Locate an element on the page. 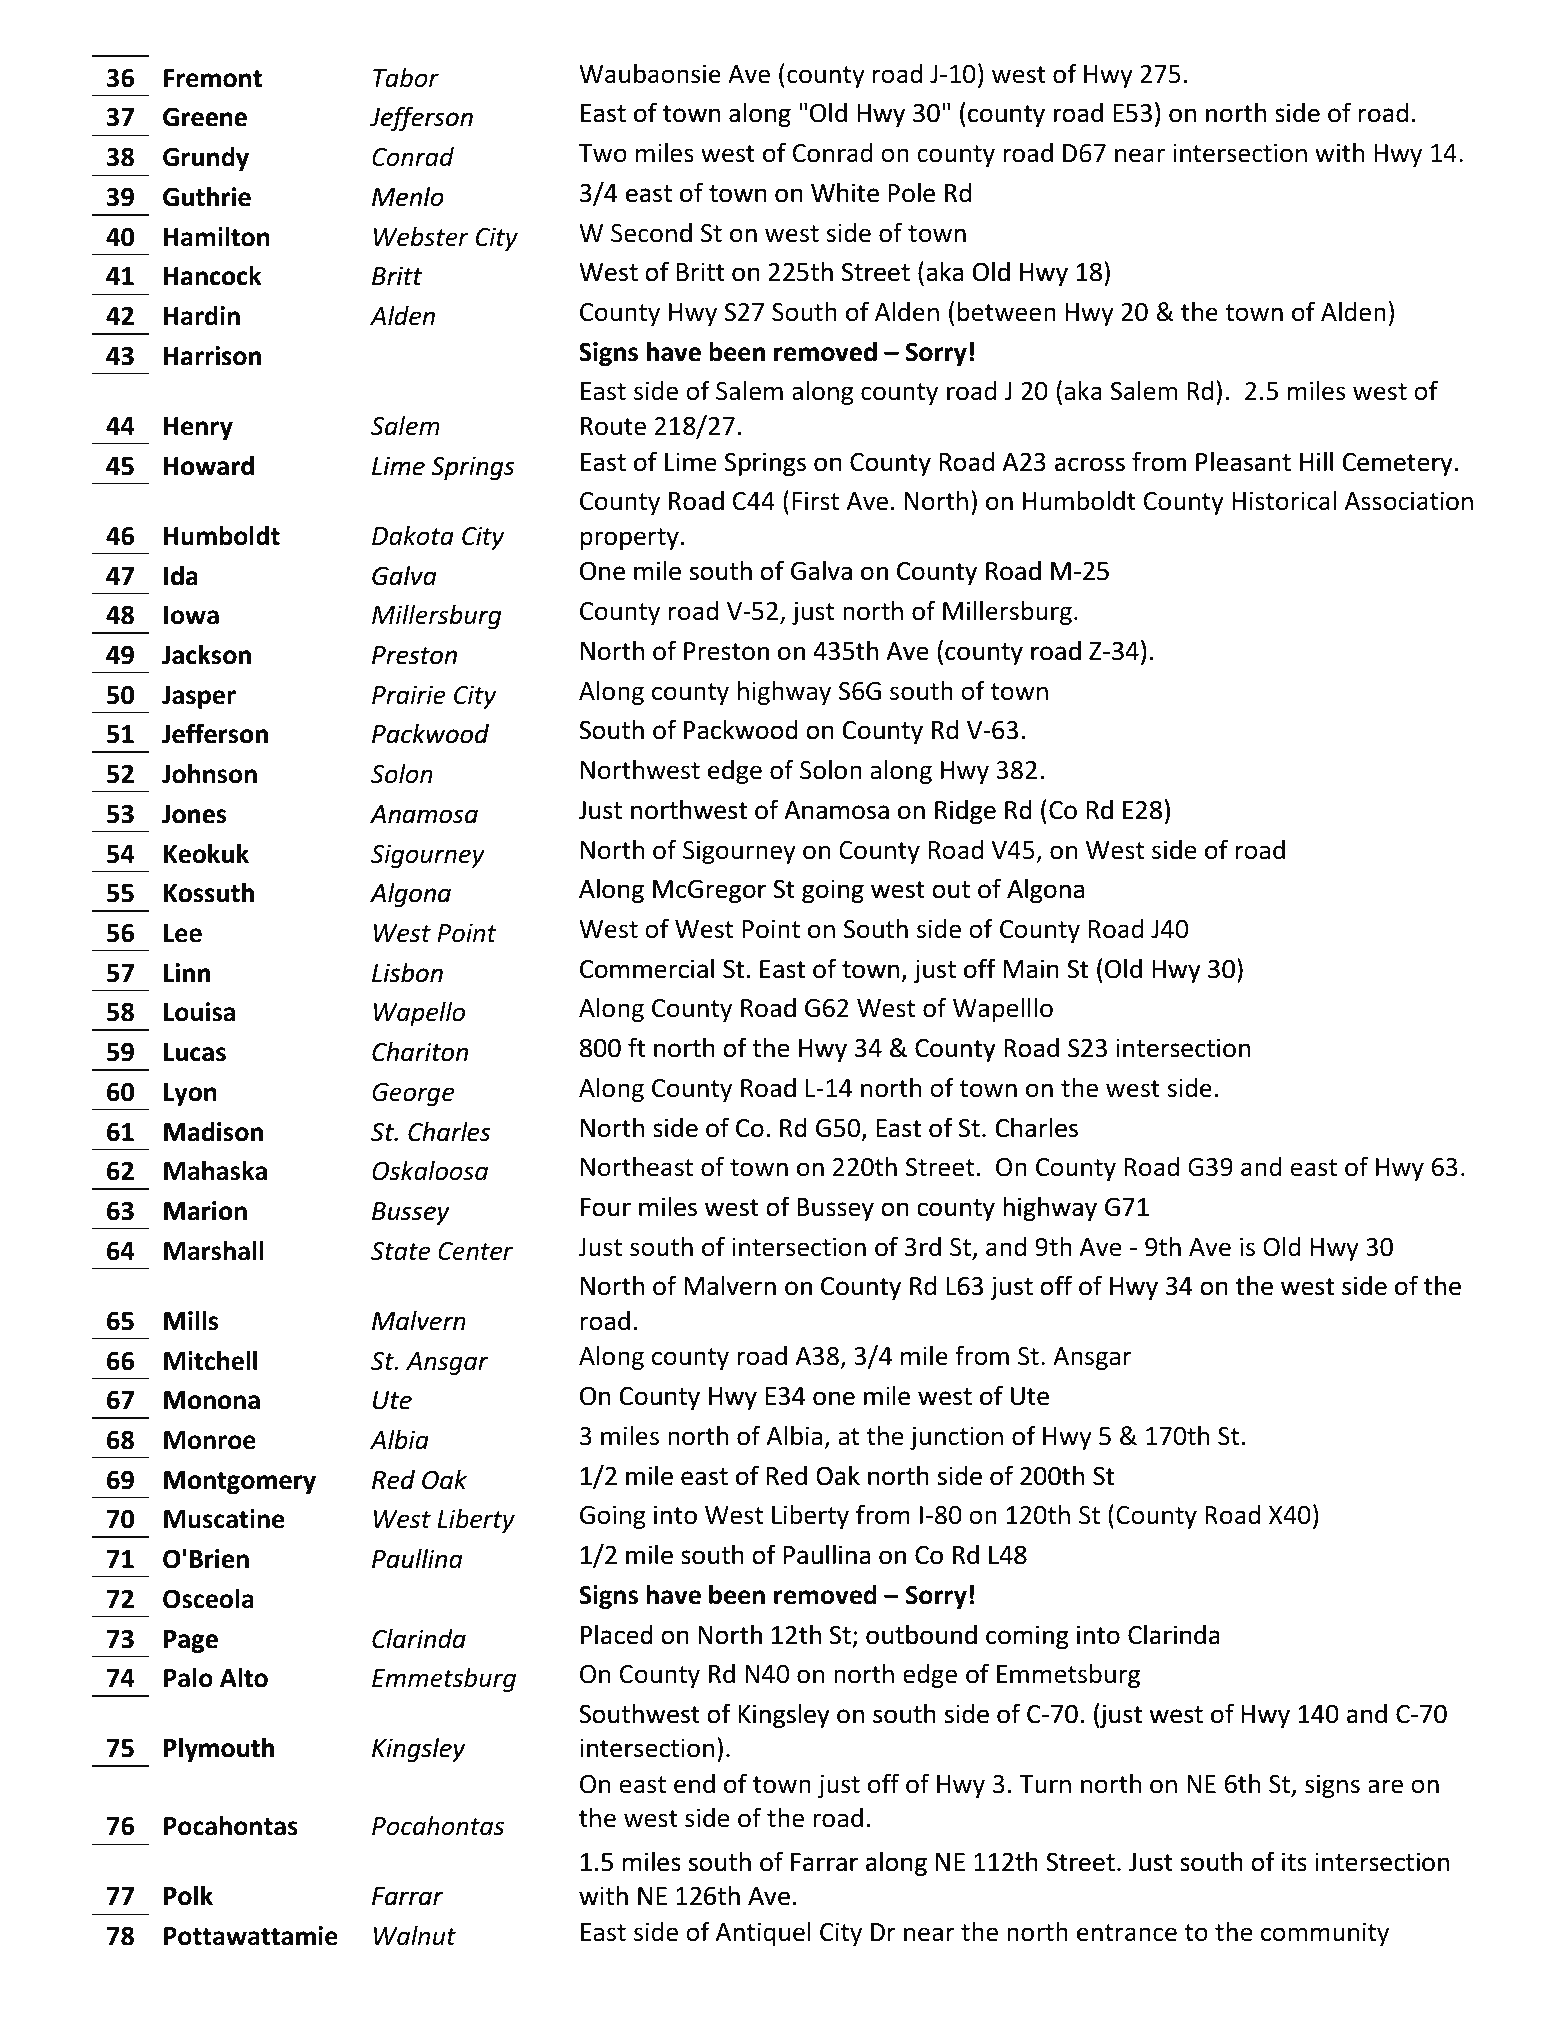 The image size is (1568, 2029). Polk is located at coordinates (188, 1896).
